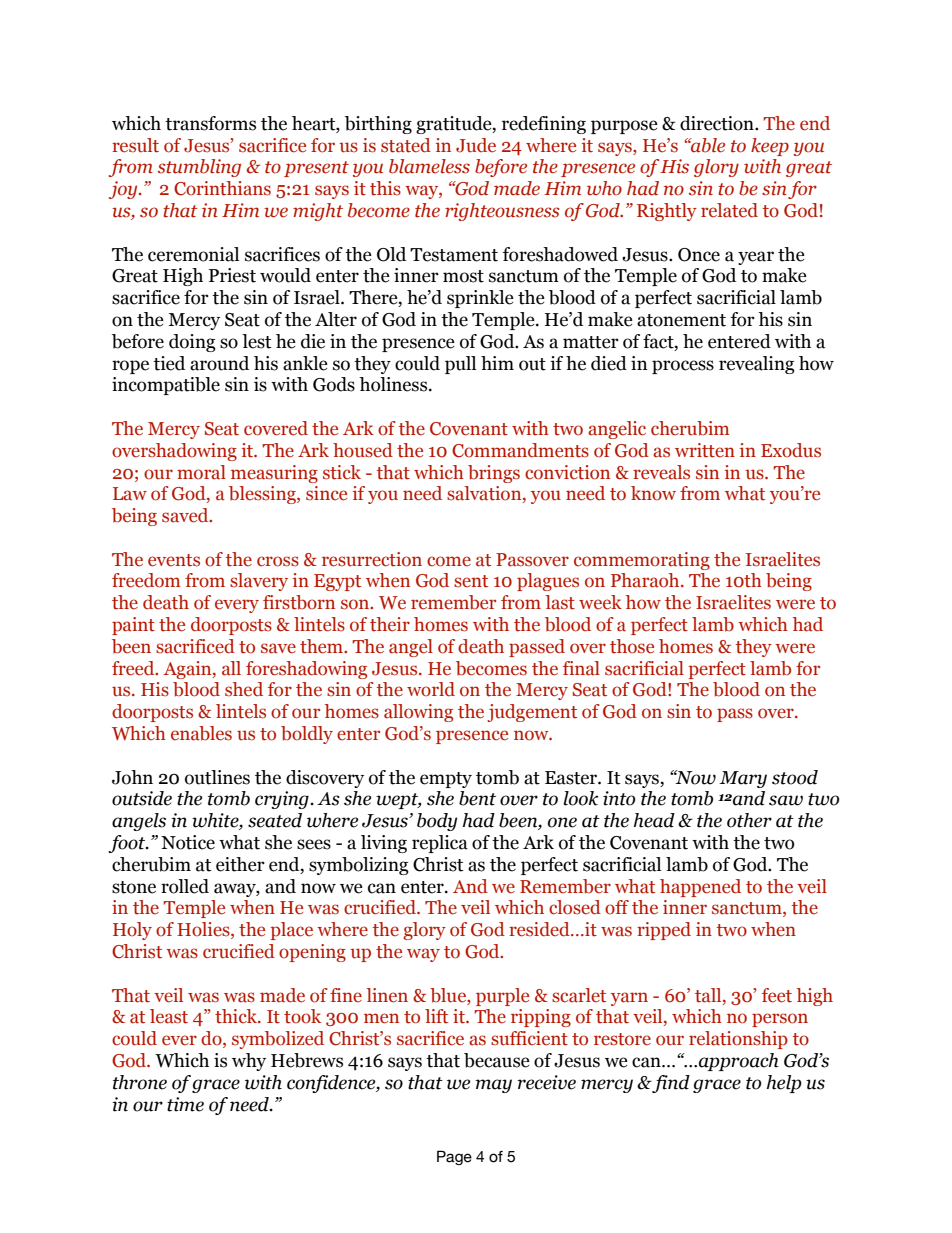  What do you see at coordinates (700, 888) in the screenshot?
I see `happened` at bounding box center [700, 888].
